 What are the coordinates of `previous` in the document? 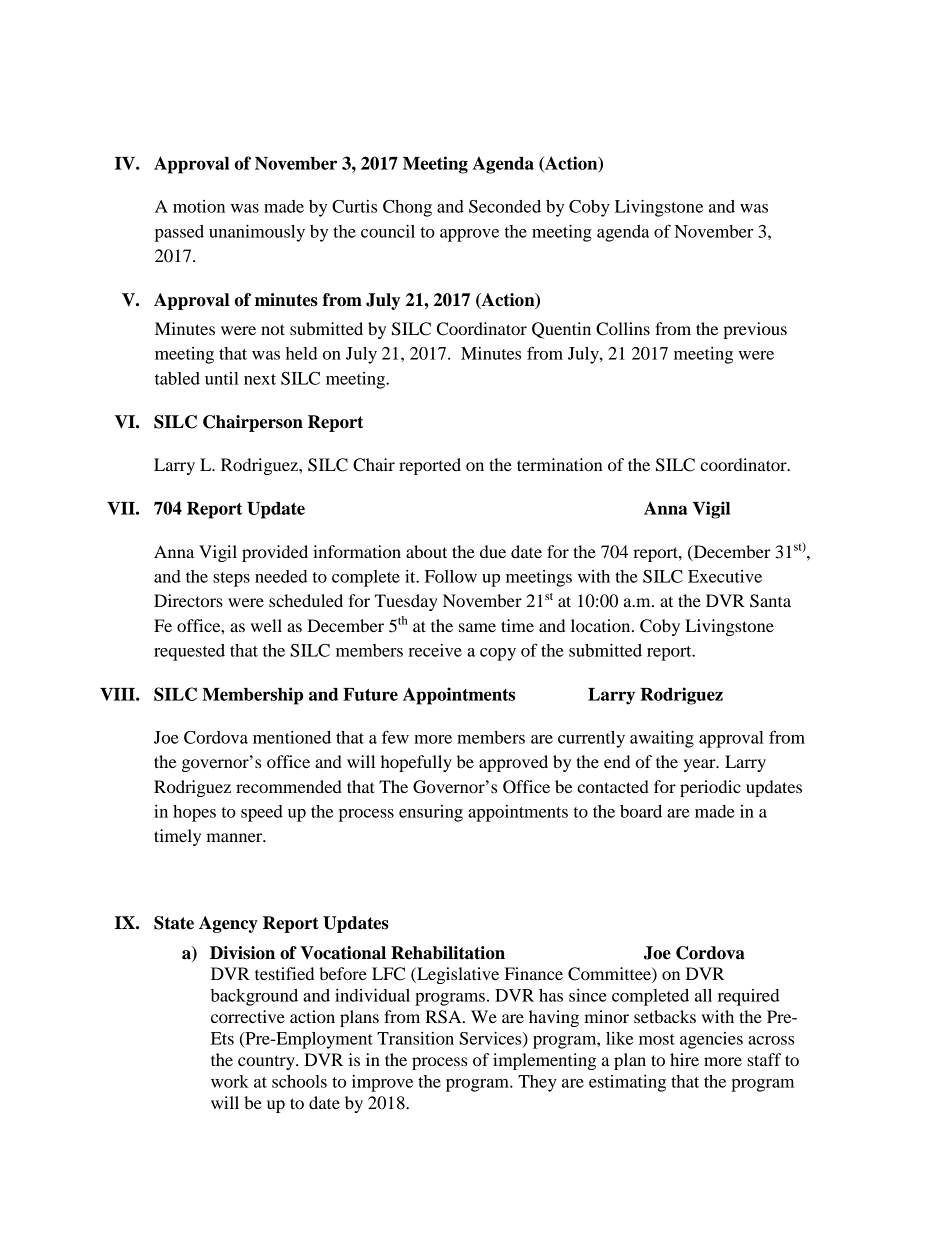 It's located at (755, 330).
